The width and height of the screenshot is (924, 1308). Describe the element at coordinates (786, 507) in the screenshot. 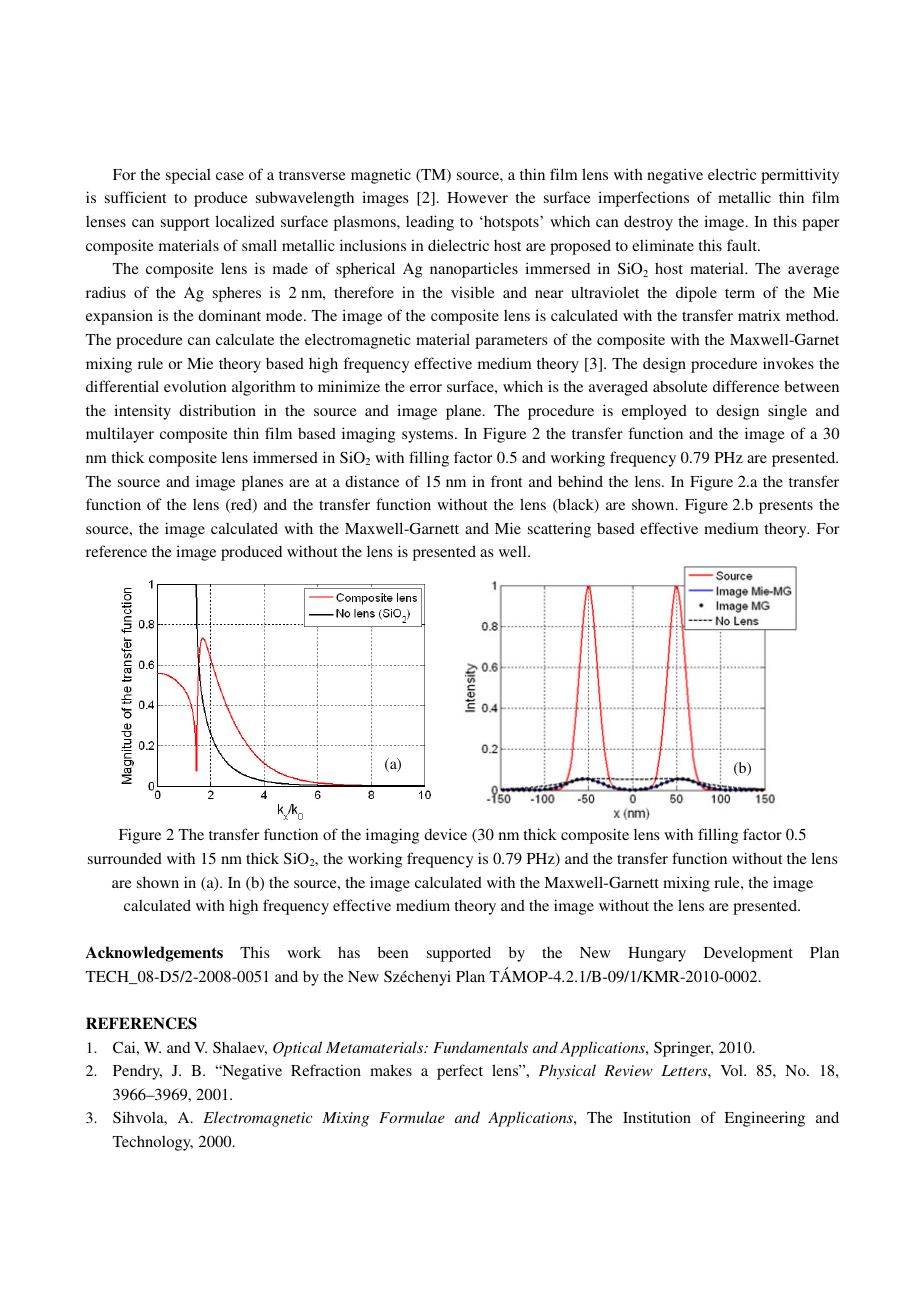

I see `presents` at that location.
